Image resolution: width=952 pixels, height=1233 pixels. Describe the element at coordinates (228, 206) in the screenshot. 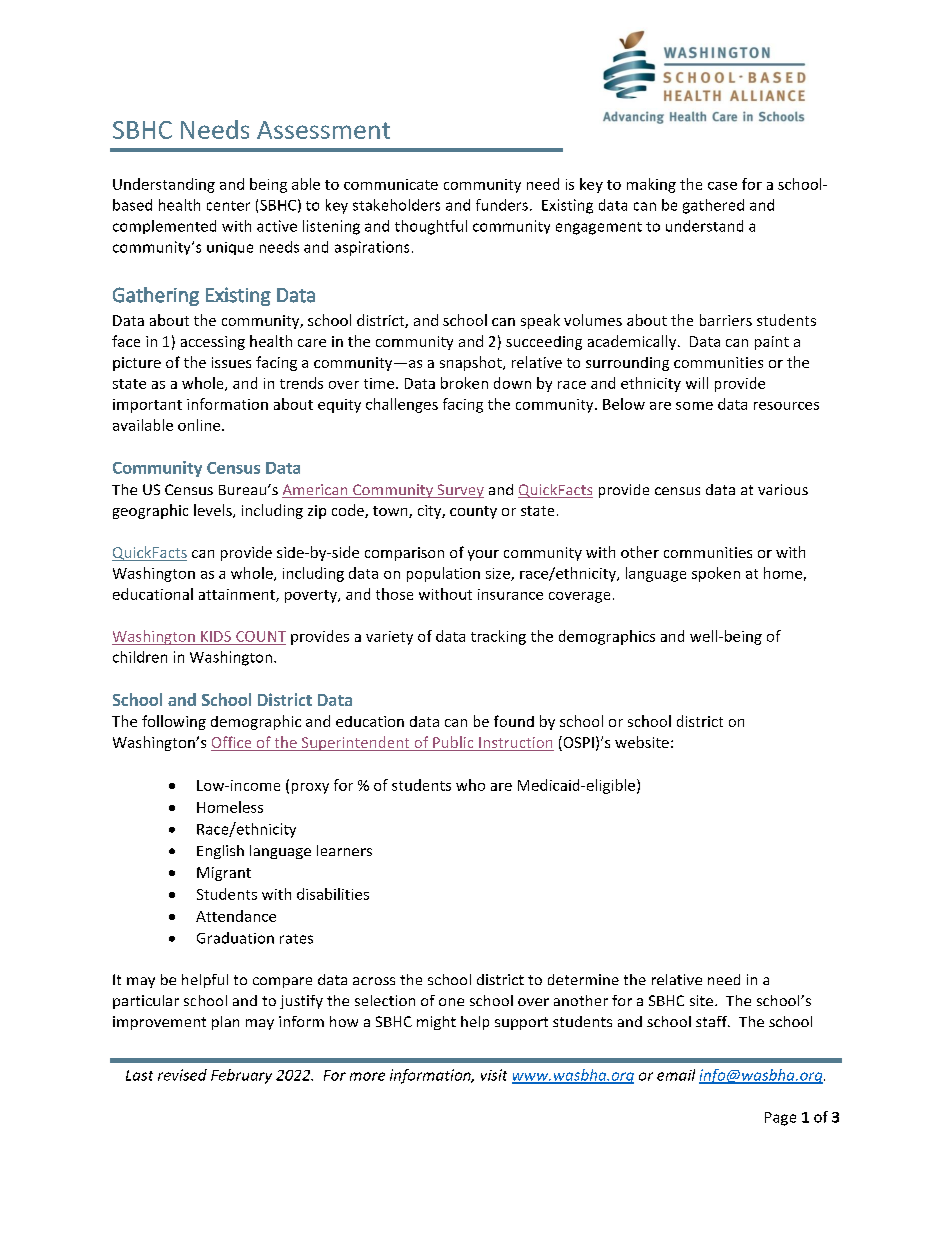

I see `center` at that location.
